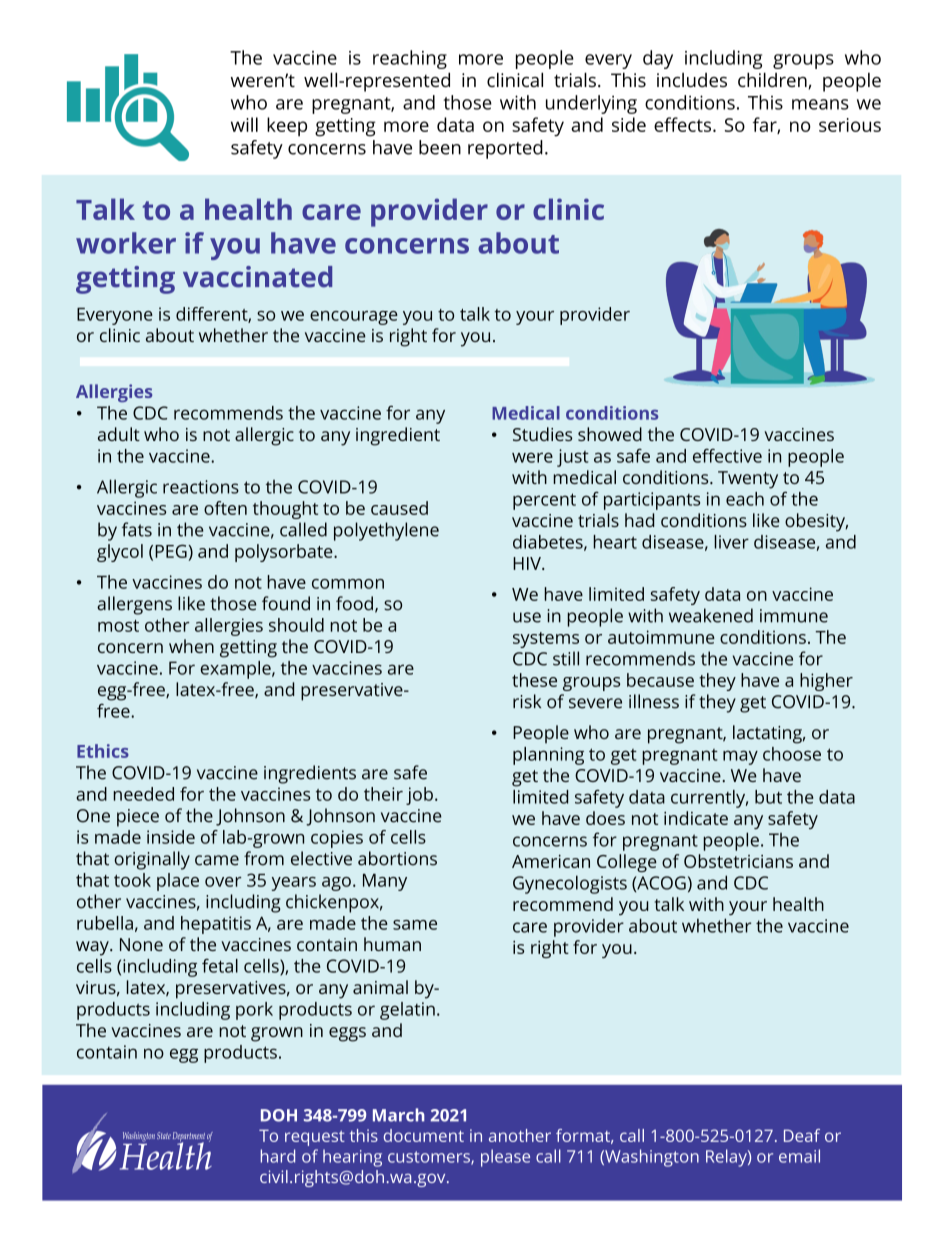 This screenshot has height=1233, width=952. I want to click on weakened, so click(711, 615).
